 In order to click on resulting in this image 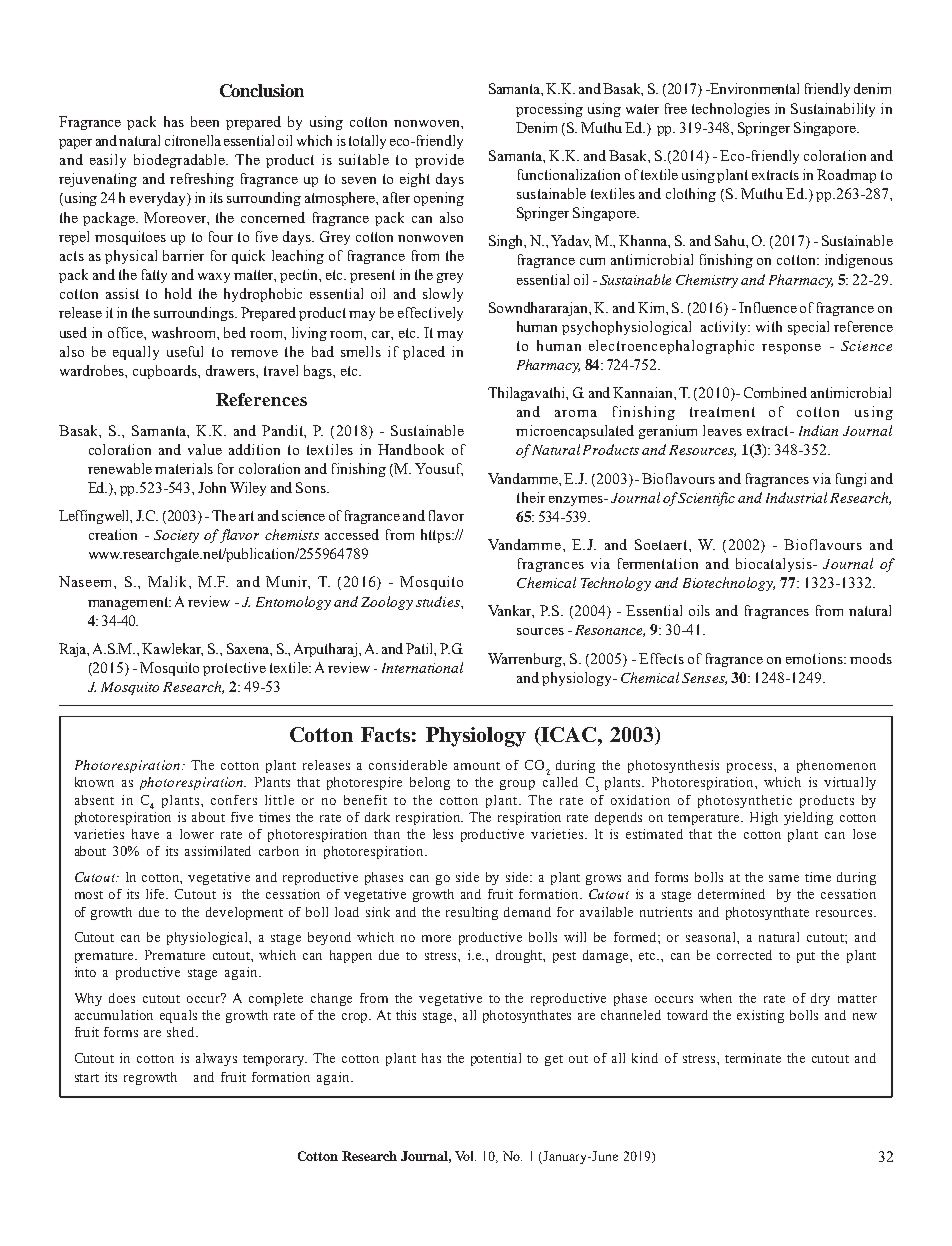, I will do `click(472, 913)`.
